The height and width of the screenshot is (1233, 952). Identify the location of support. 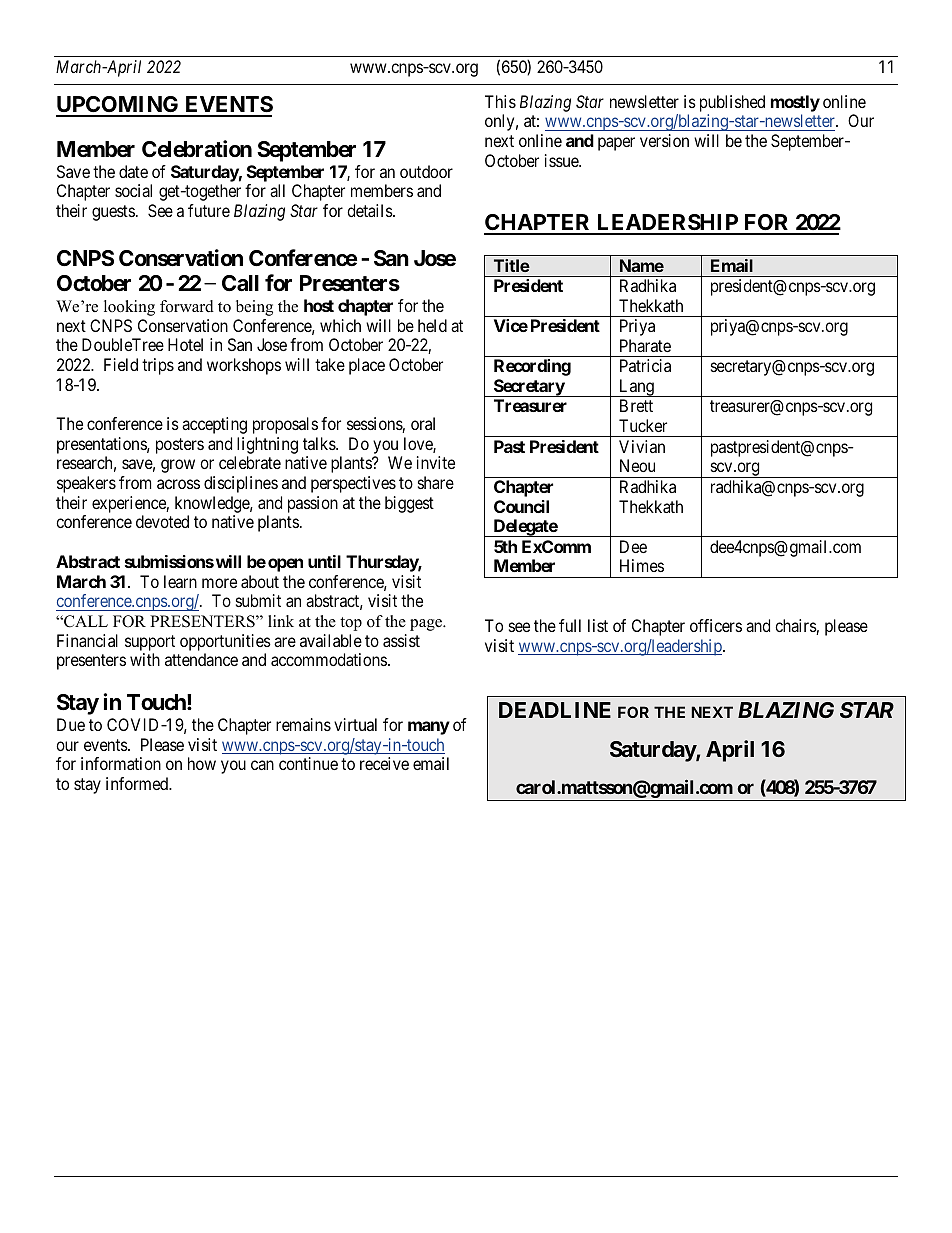
(150, 643).
